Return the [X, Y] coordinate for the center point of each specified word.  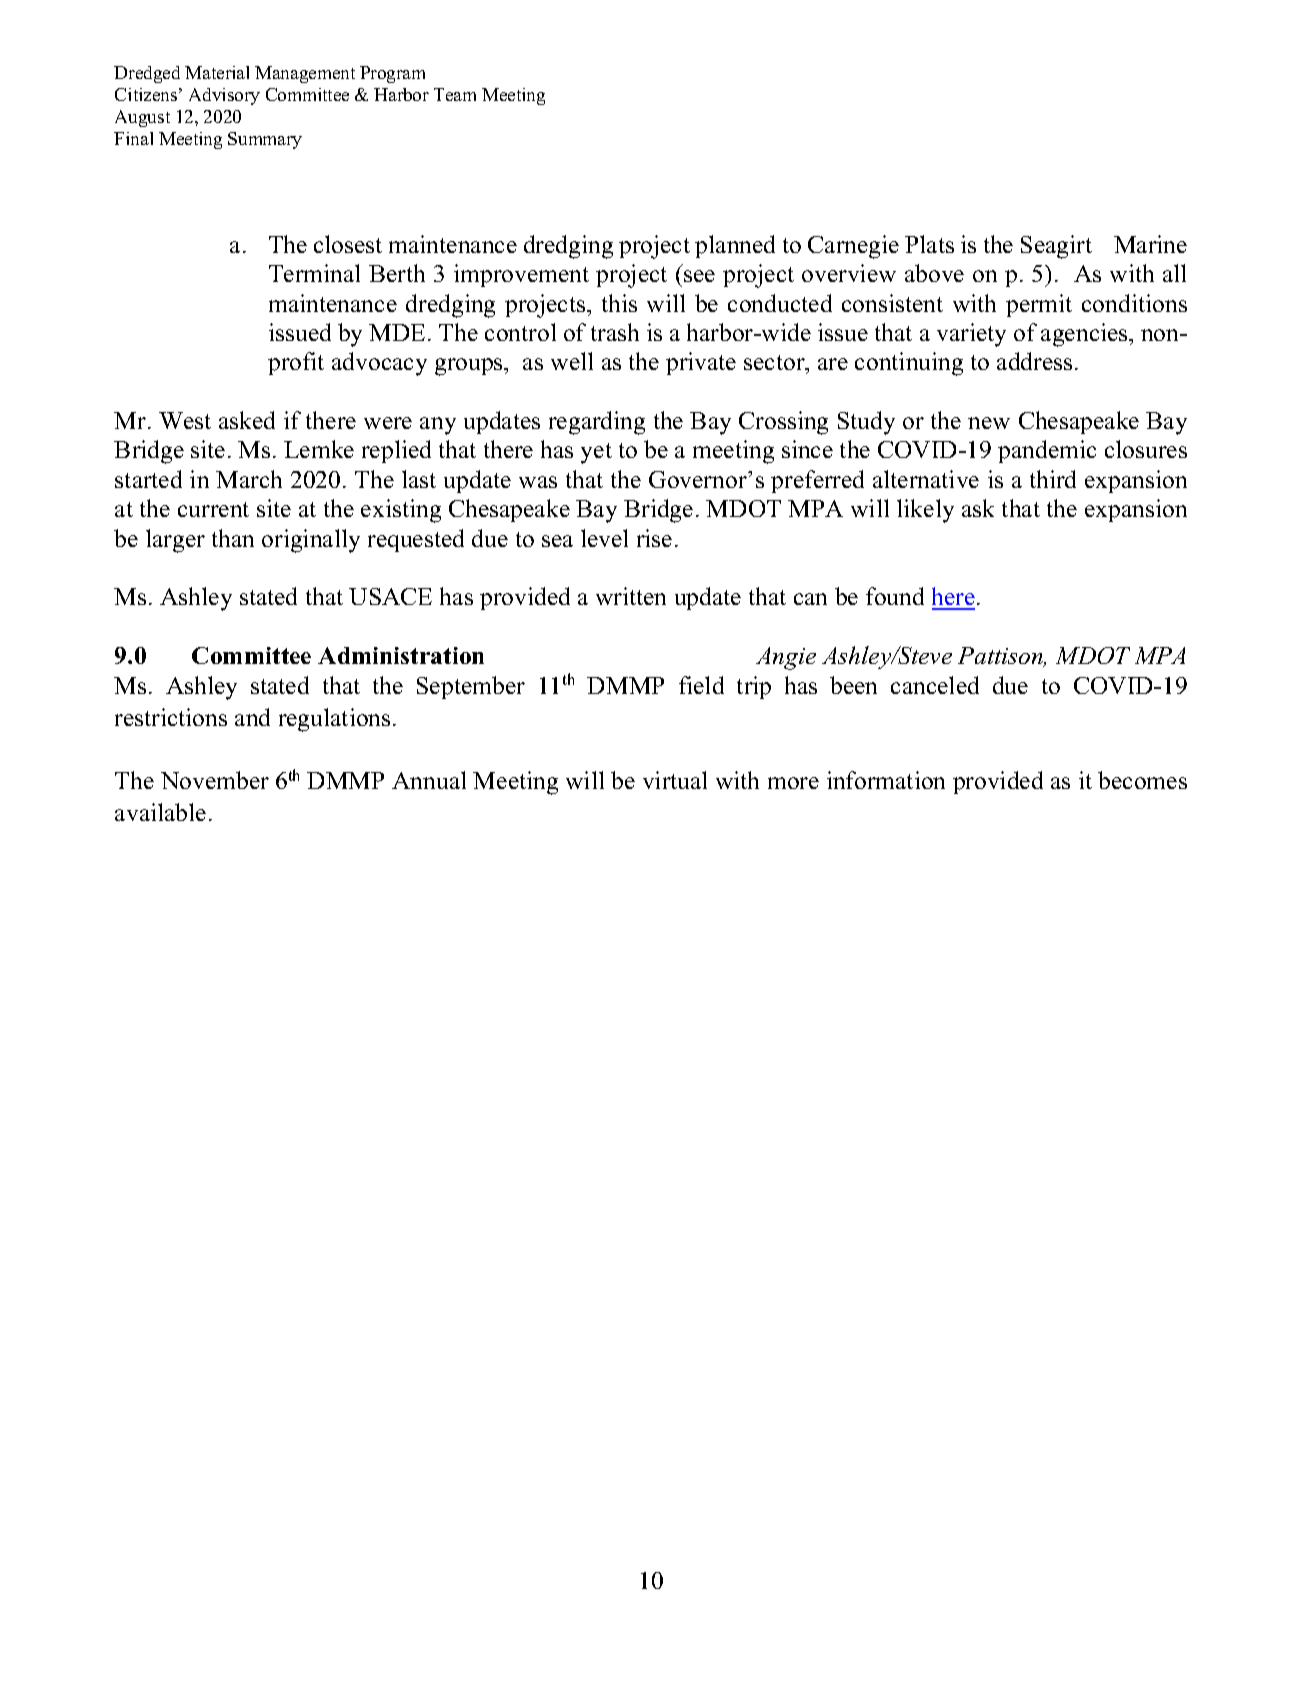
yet [596, 453]
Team [455, 94]
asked [247, 420]
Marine [1150, 244]
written [631, 596]
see [699, 276]
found [895, 596]
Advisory [224, 96]
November [215, 780]
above [934, 273]
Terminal [314, 273]
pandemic [1047, 451]
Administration [401, 655]
